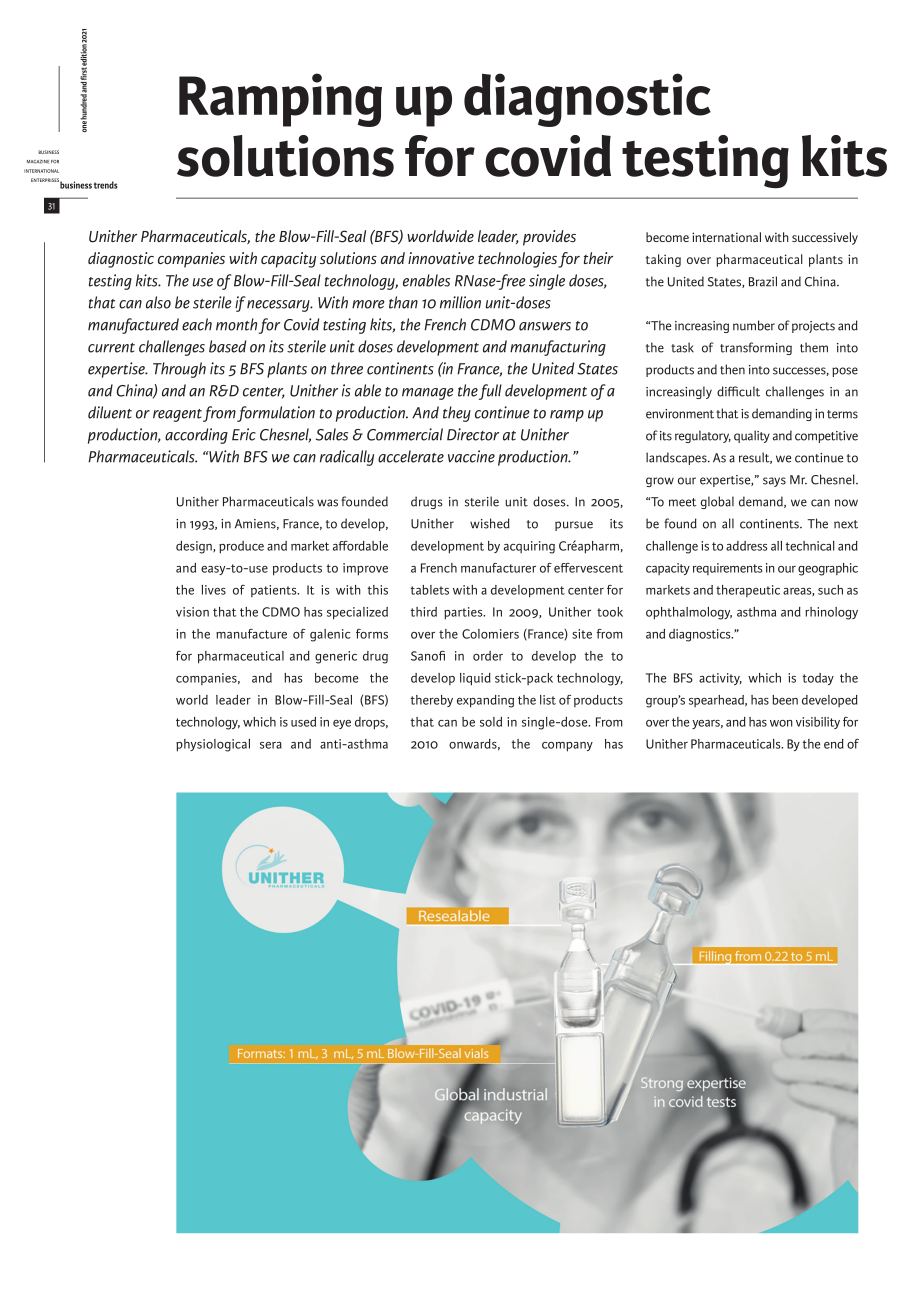  What do you see at coordinates (213, 745) in the page?
I see `physiological` at bounding box center [213, 745].
